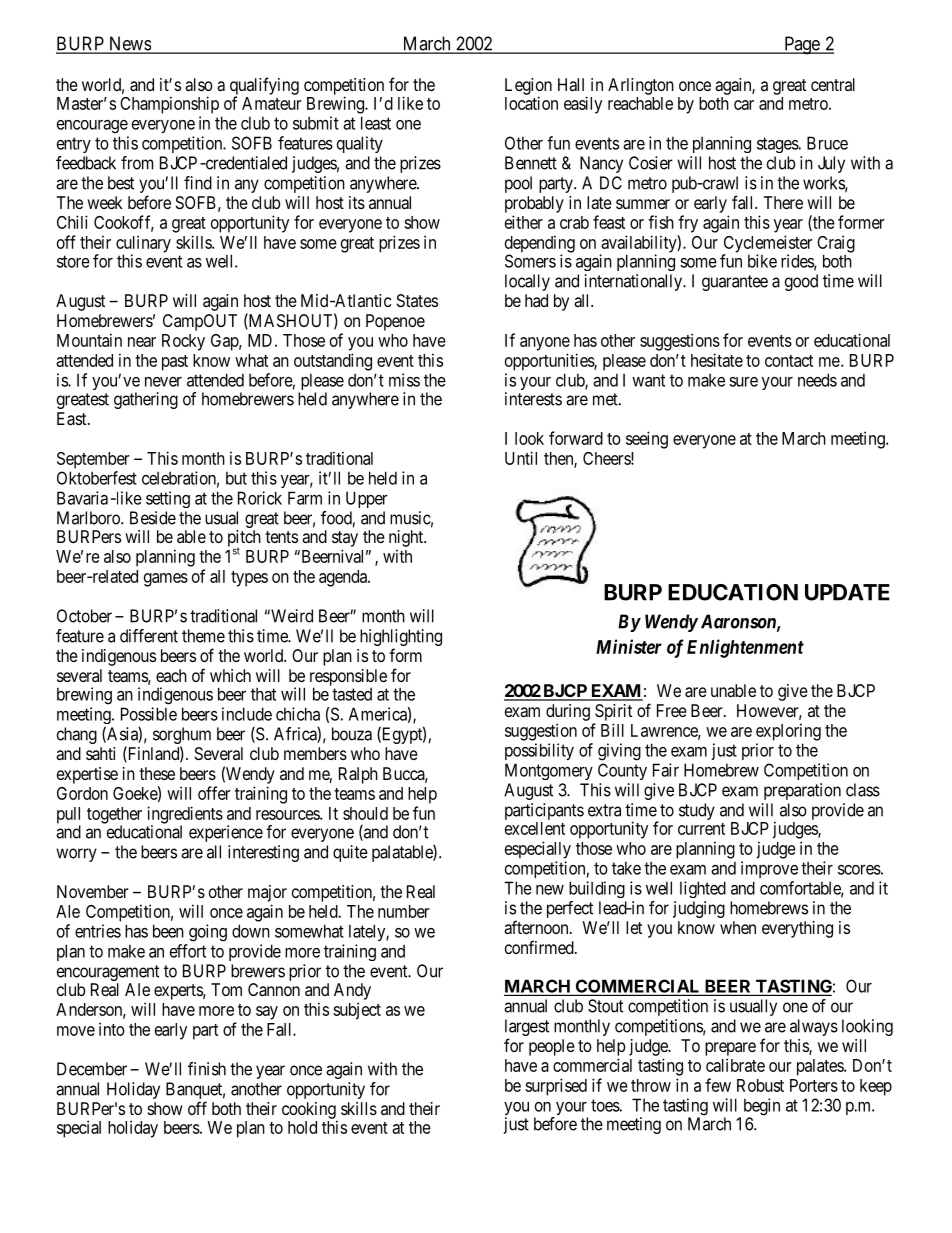 The height and width of the screenshot is (1233, 952). Describe the element at coordinates (149, 714) in the screenshot. I see `Possible` at that location.
